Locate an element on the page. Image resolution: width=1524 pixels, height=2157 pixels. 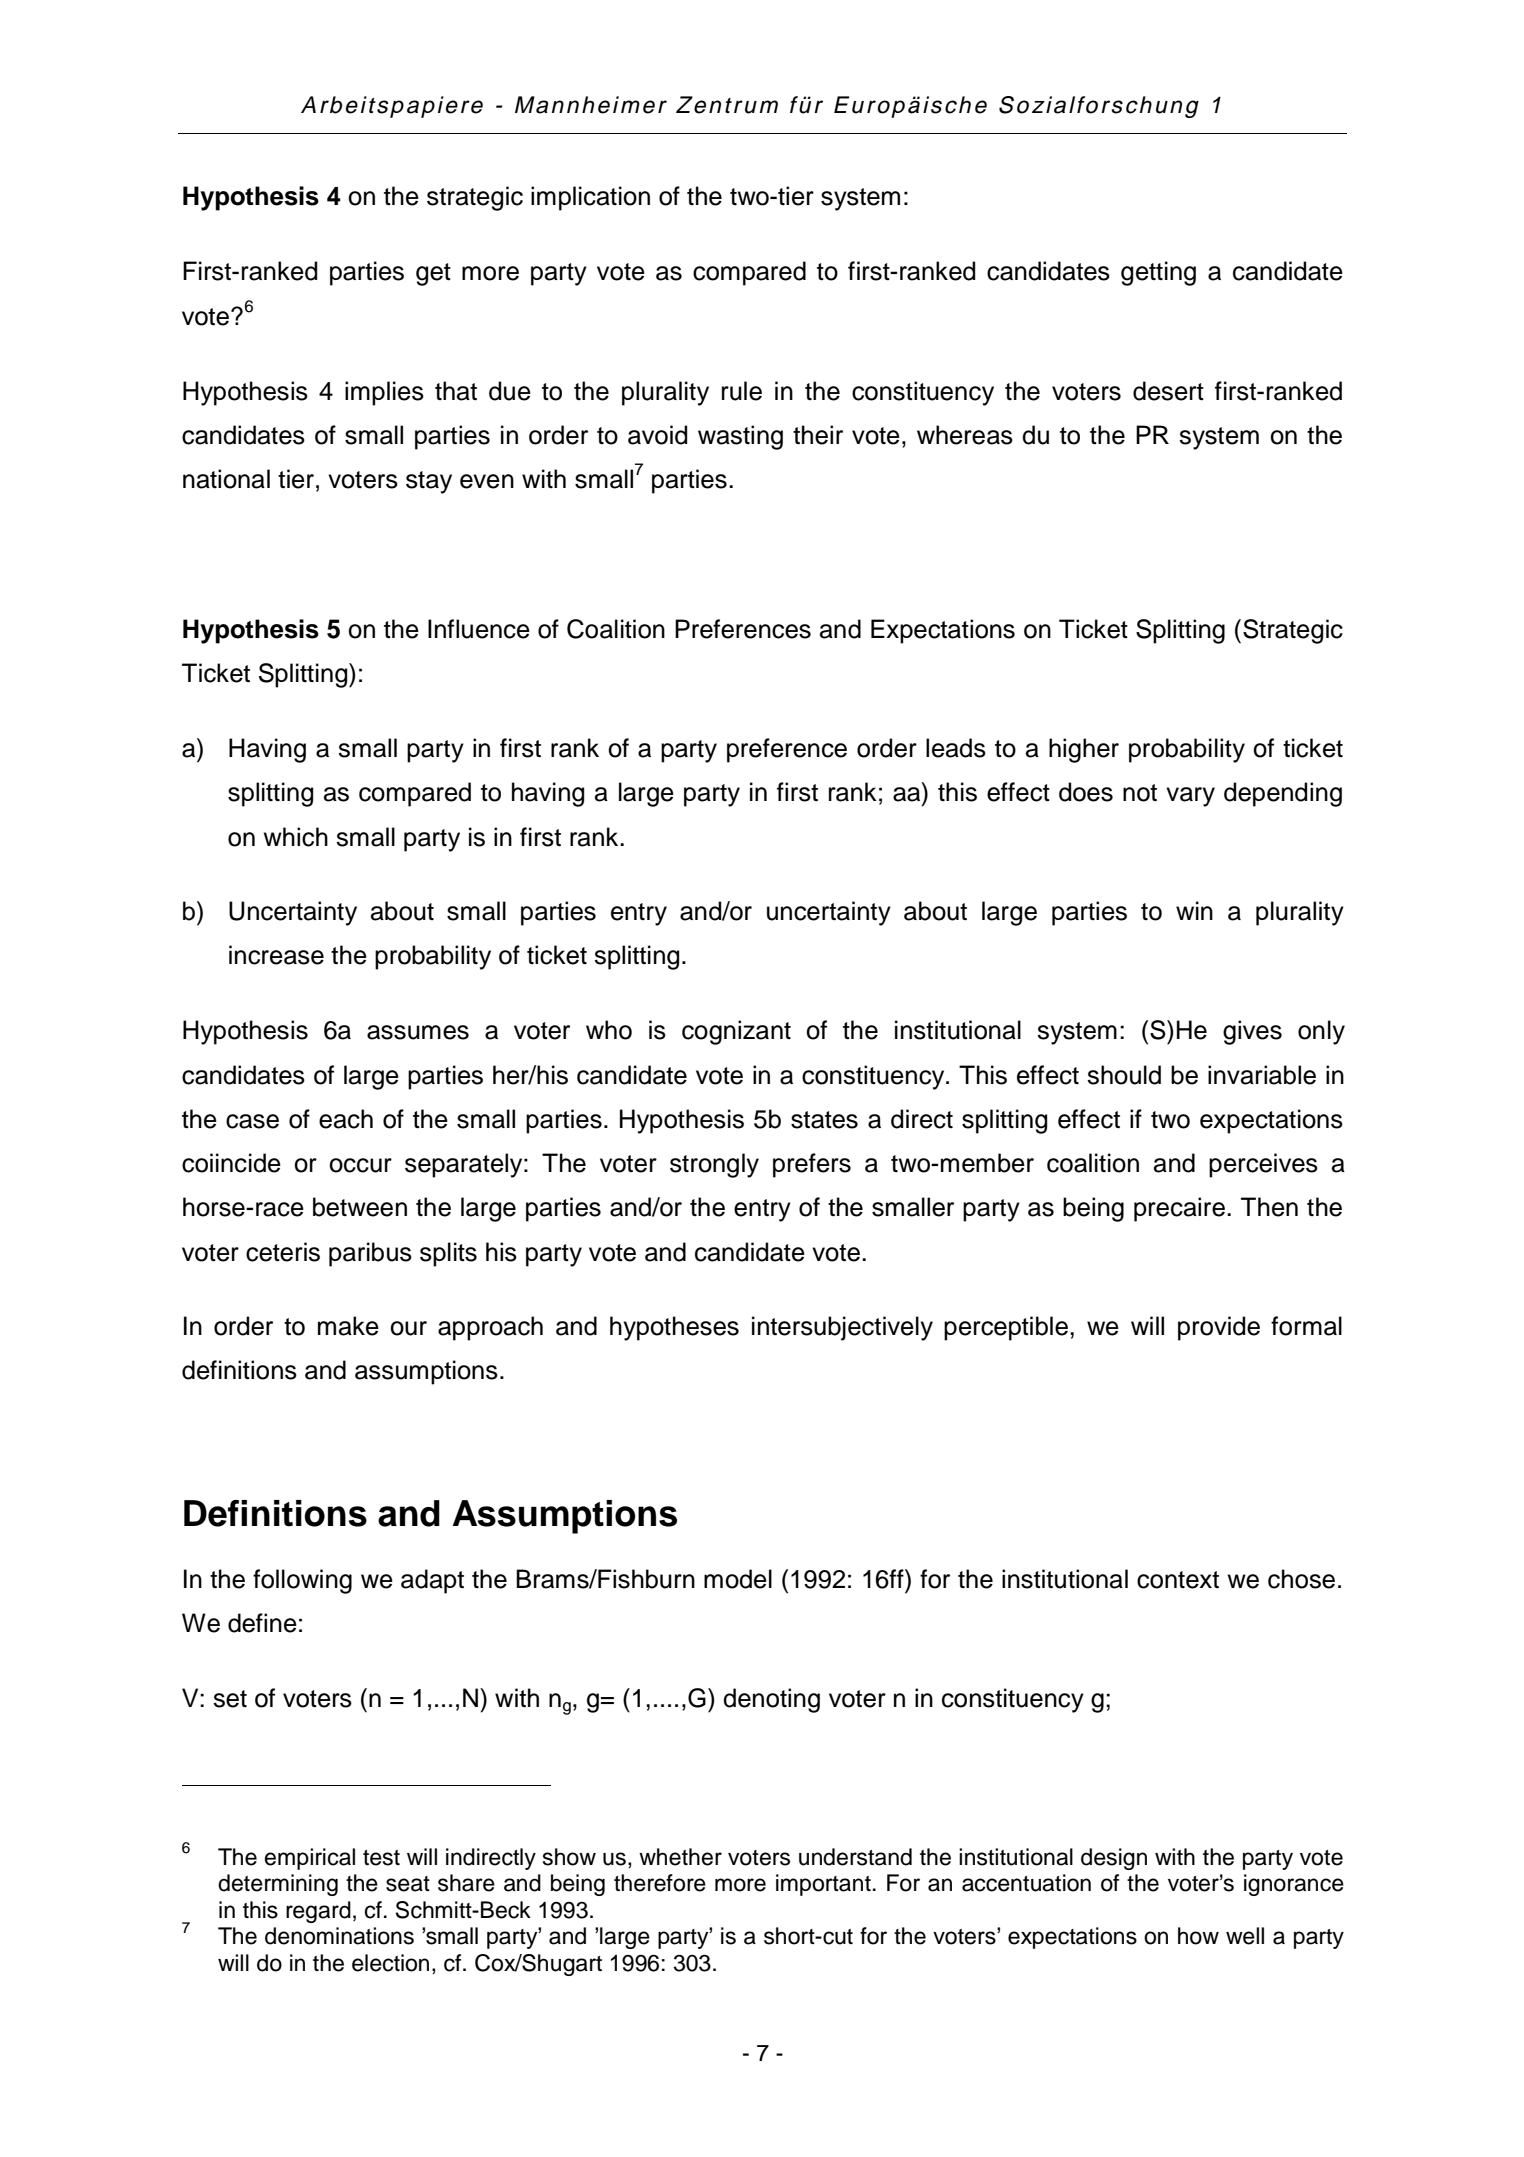
denominations is located at coordinates (339, 1936).
